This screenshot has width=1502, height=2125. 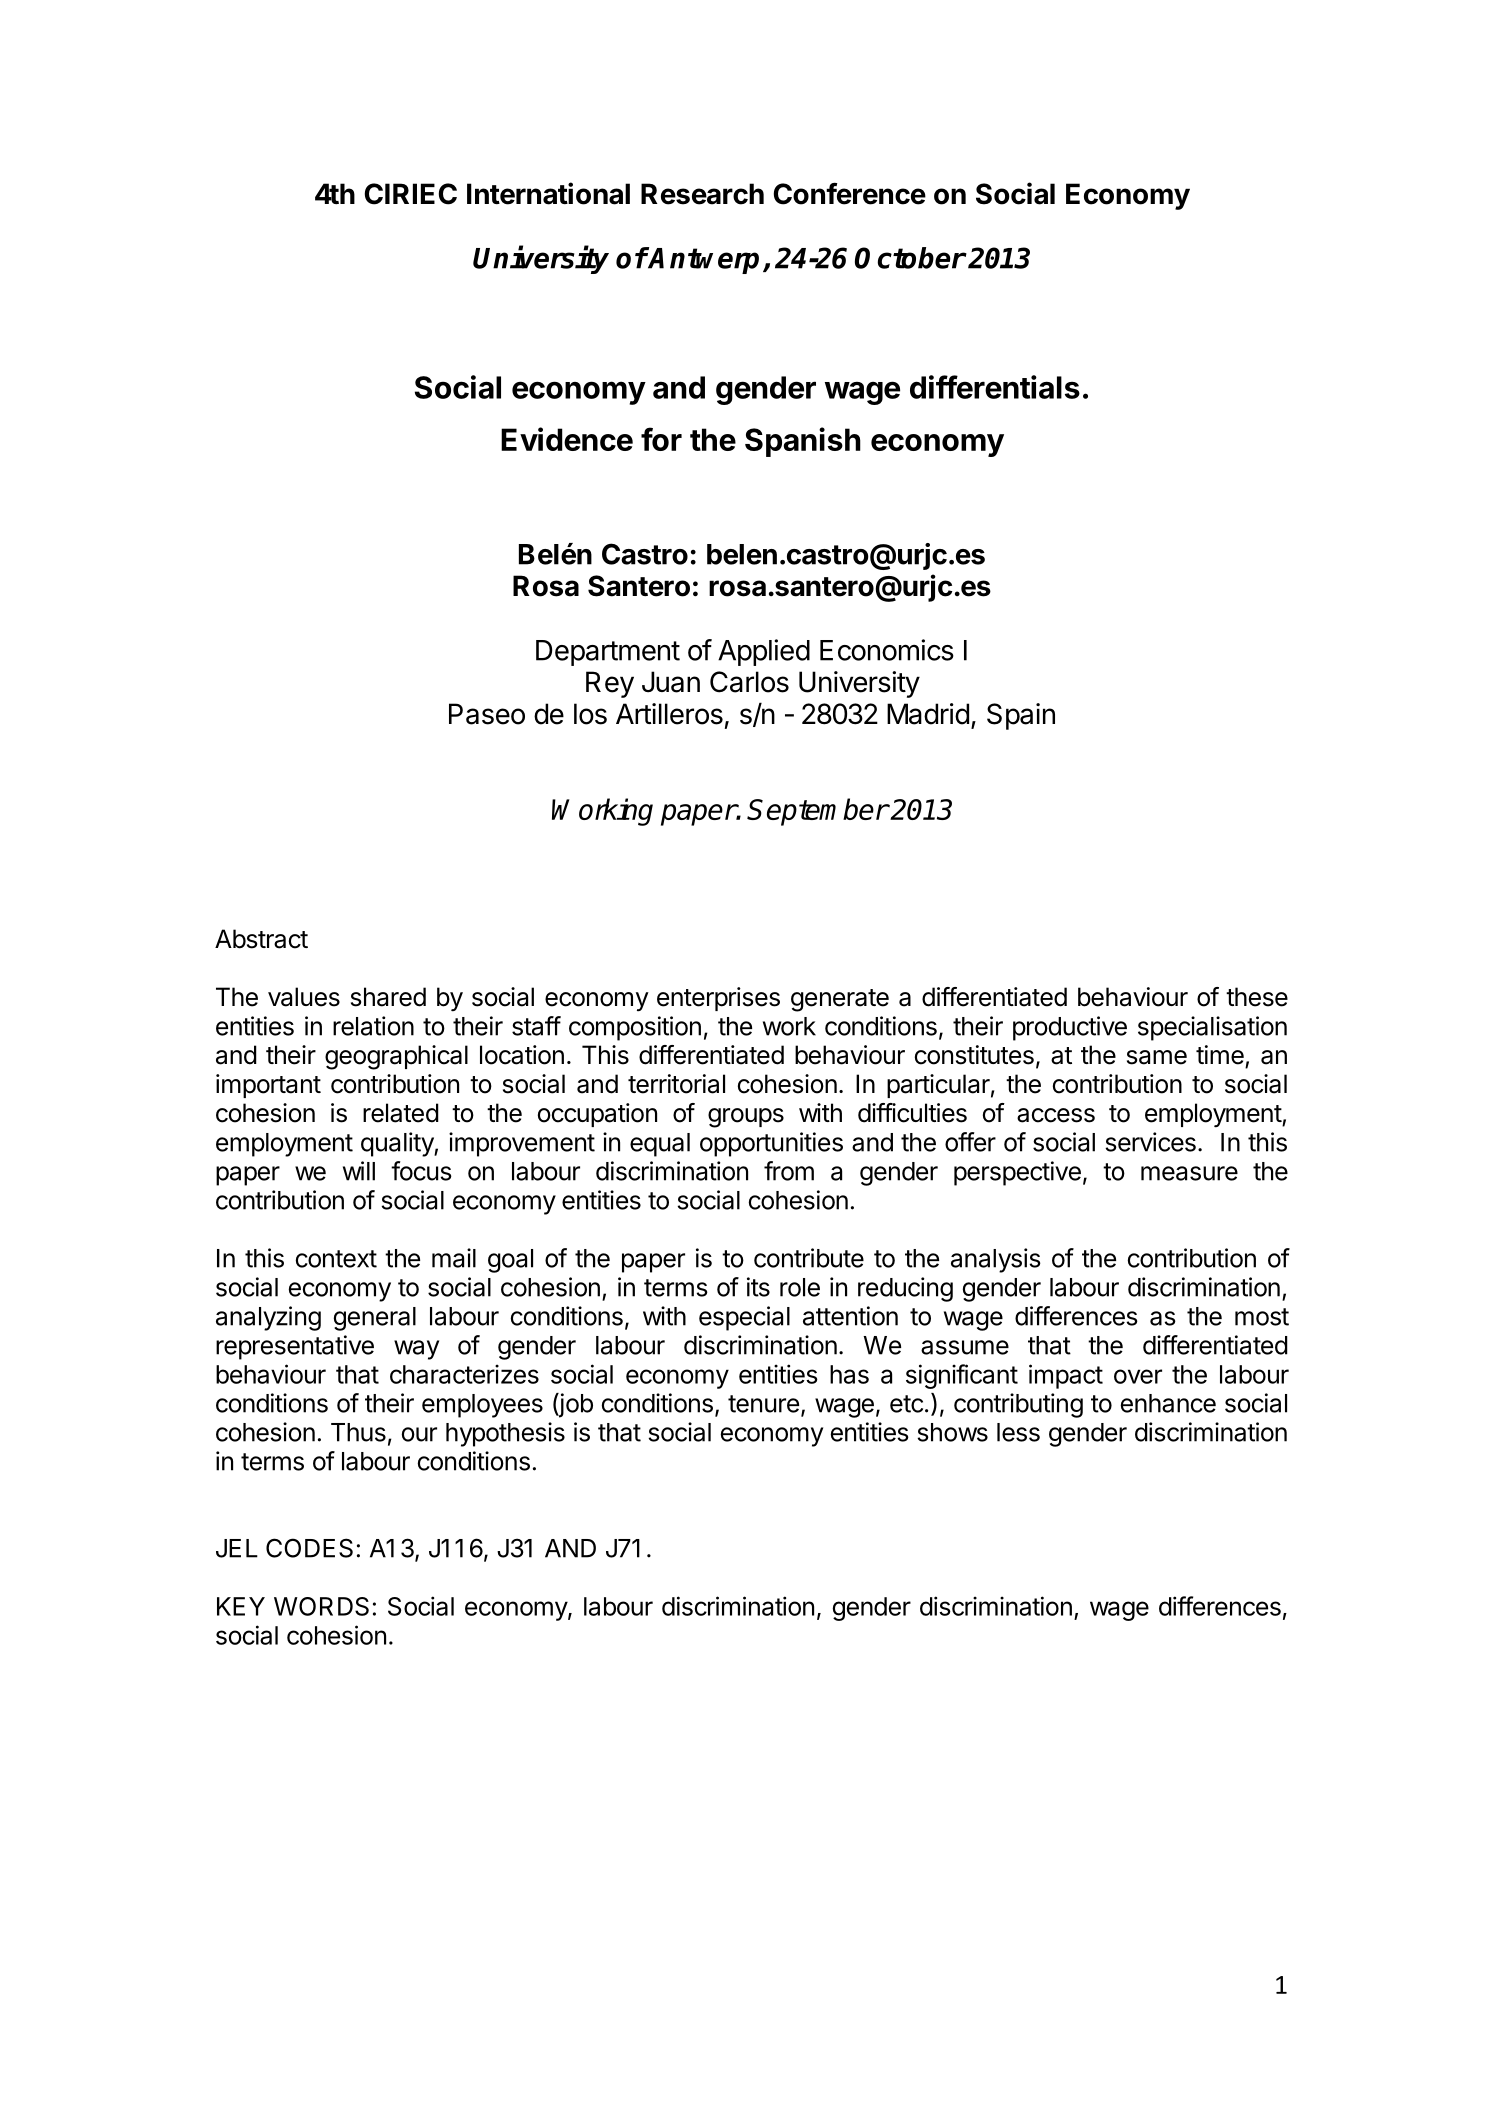 I want to click on September, so click(x=817, y=812).
